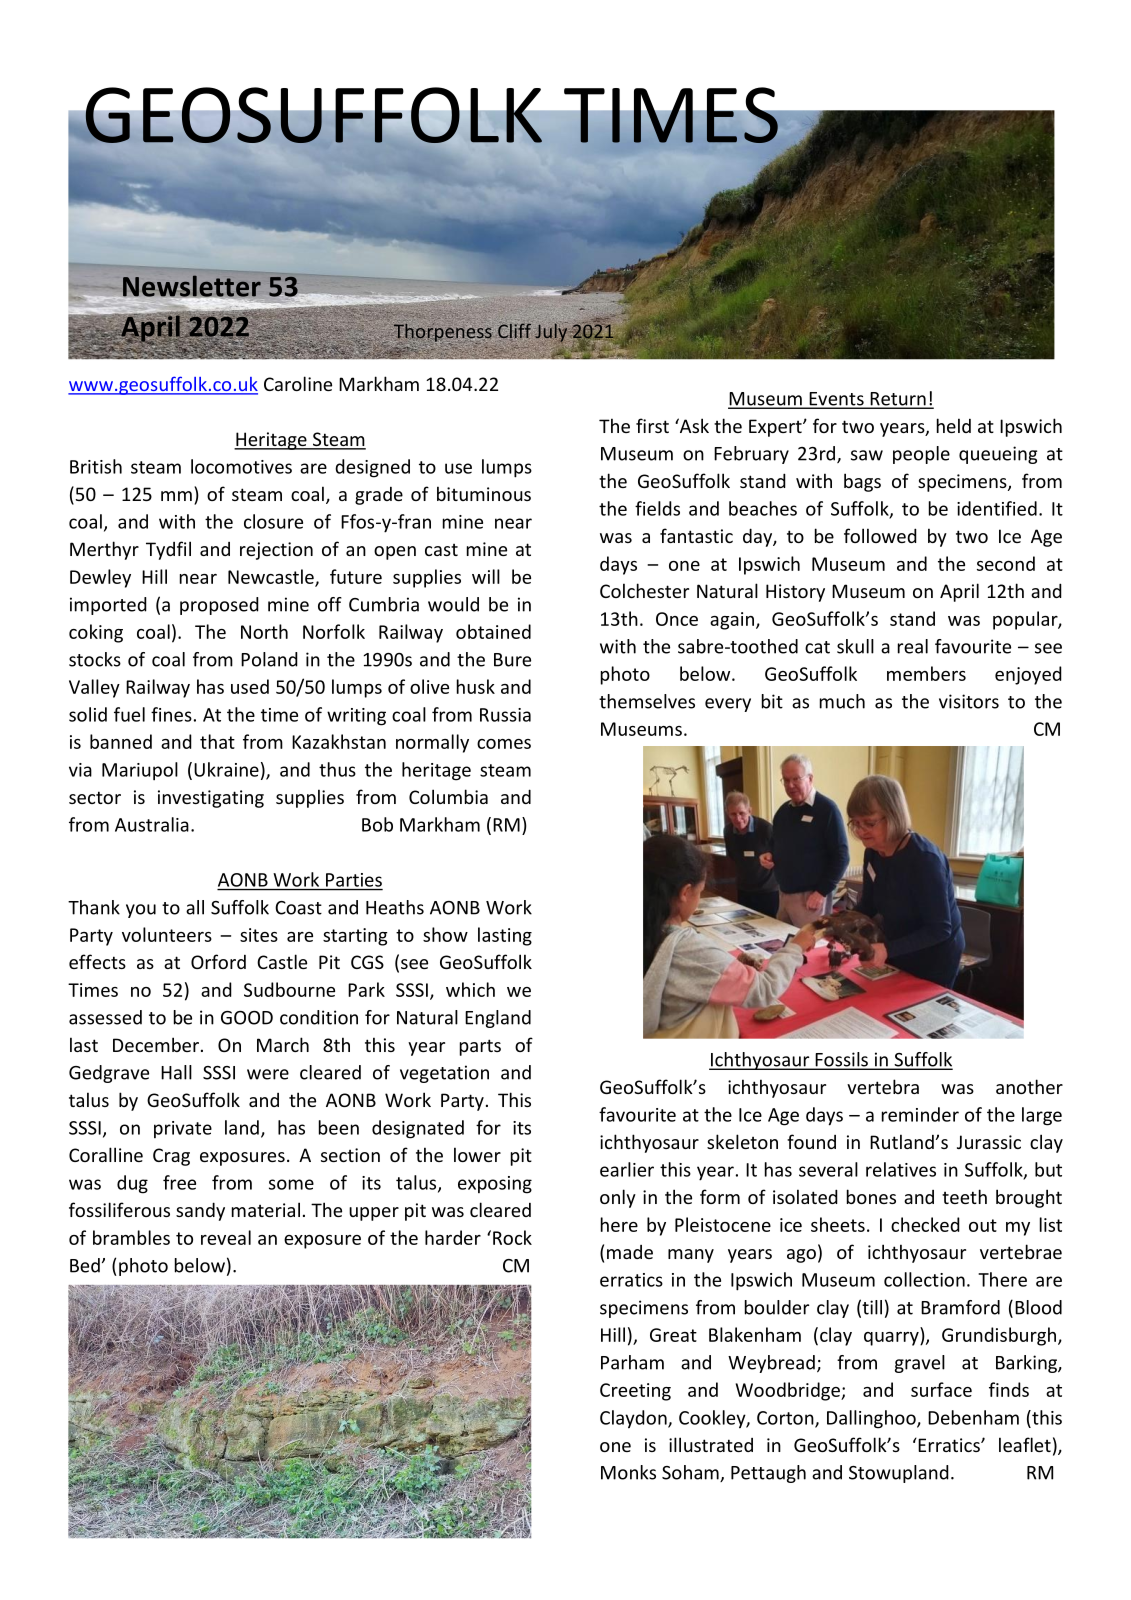 The width and height of the page is (1131, 1600). I want to click on Newsletter, so click(191, 287).
